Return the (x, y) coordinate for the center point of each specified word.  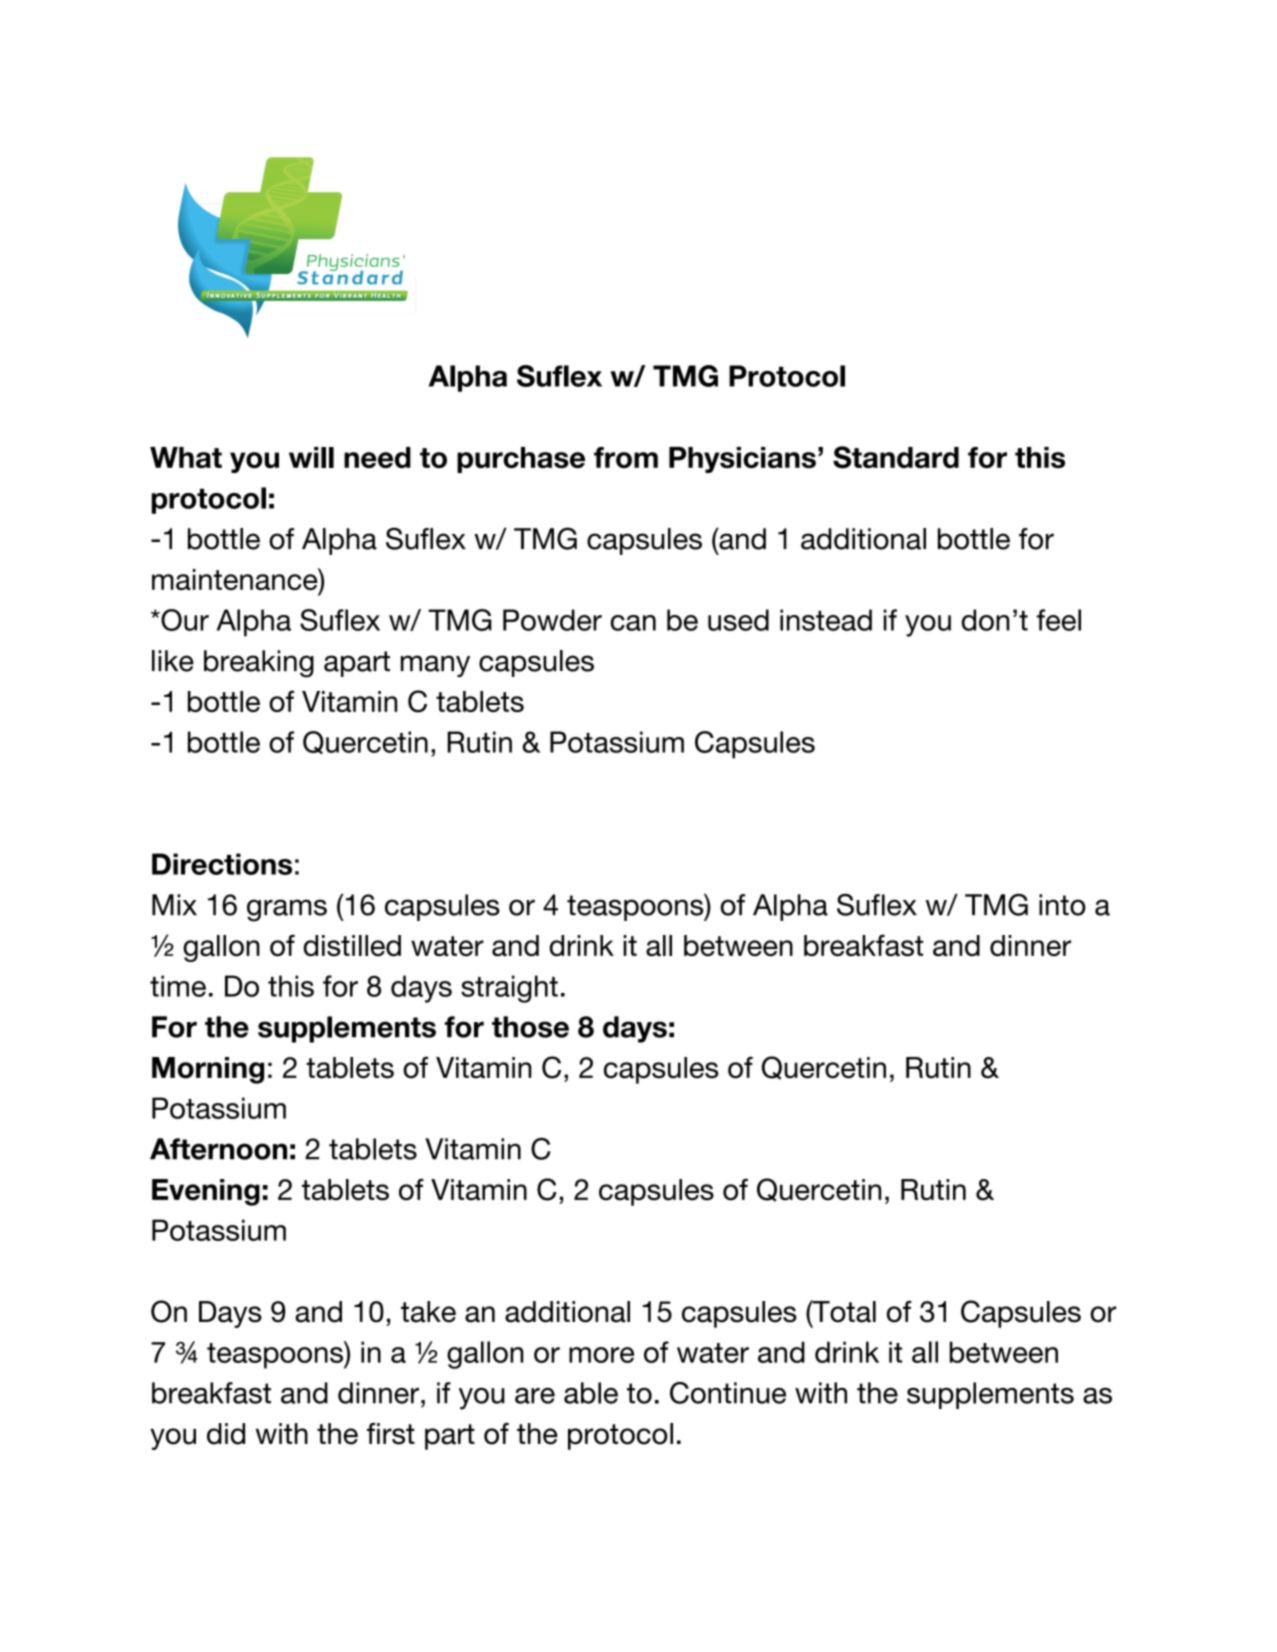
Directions (222, 864)
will (311, 457)
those (530, 1027)
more (601, 1355)
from (626, 457)
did (226, 1434)
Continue (728, 1393)
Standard (896, 457)
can (633, 623)
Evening (206, 1192)
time (178, 986)
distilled (352, 946)
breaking (259, 664)
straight (509, 989)
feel (1059, 620)
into (1062, 905)
